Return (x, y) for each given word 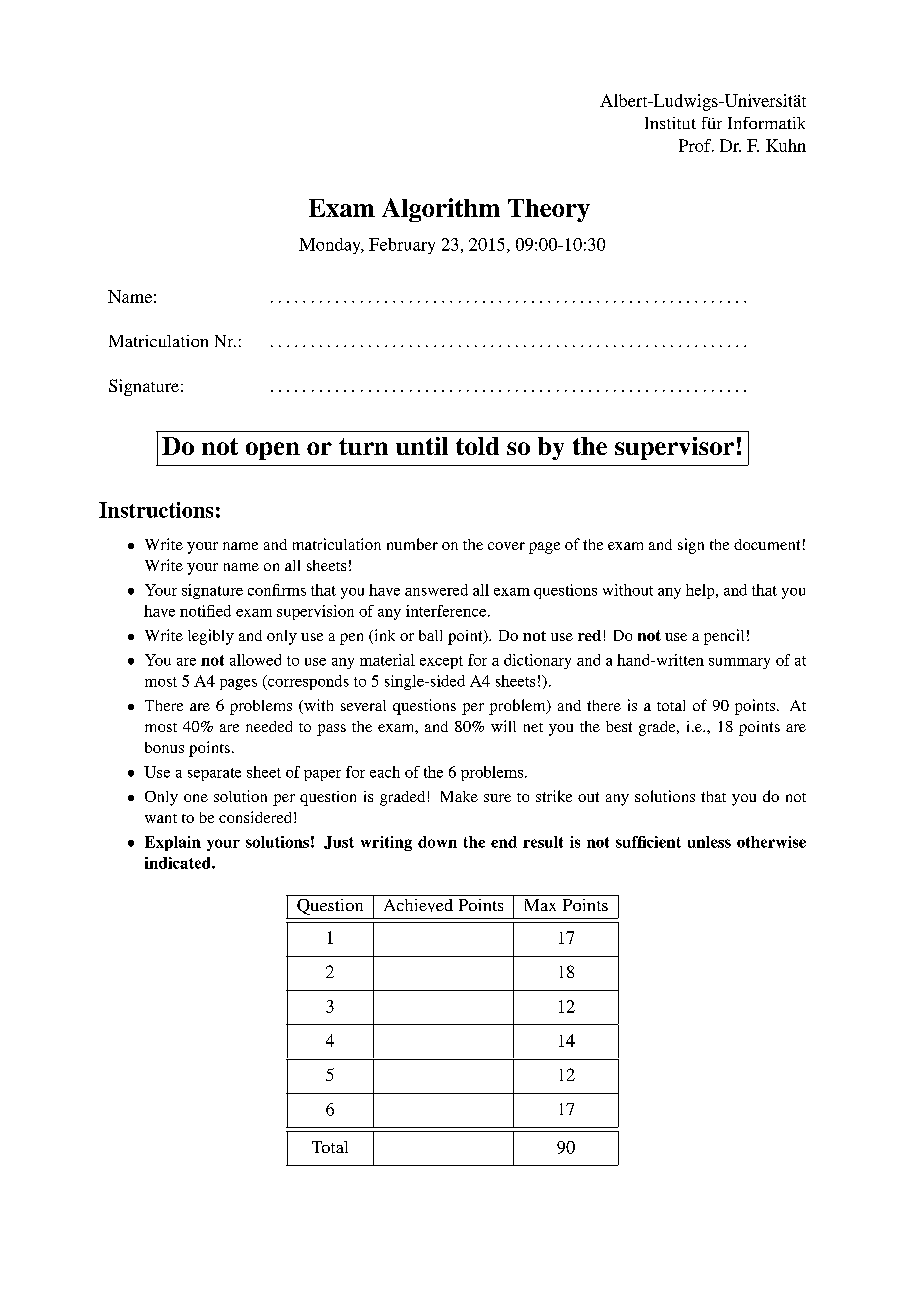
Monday (331, 246)
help (701, 591)
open (273, 451)
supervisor (674, 448)
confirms (277, 590)
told (477, 446)
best (619, 726)
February (402, 246)
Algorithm (441, 210)
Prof (696, 145)
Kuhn (786, 145)
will (503, 726)
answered (436, 590)
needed (269, 726)
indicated (179, 863)
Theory (549, 210)
